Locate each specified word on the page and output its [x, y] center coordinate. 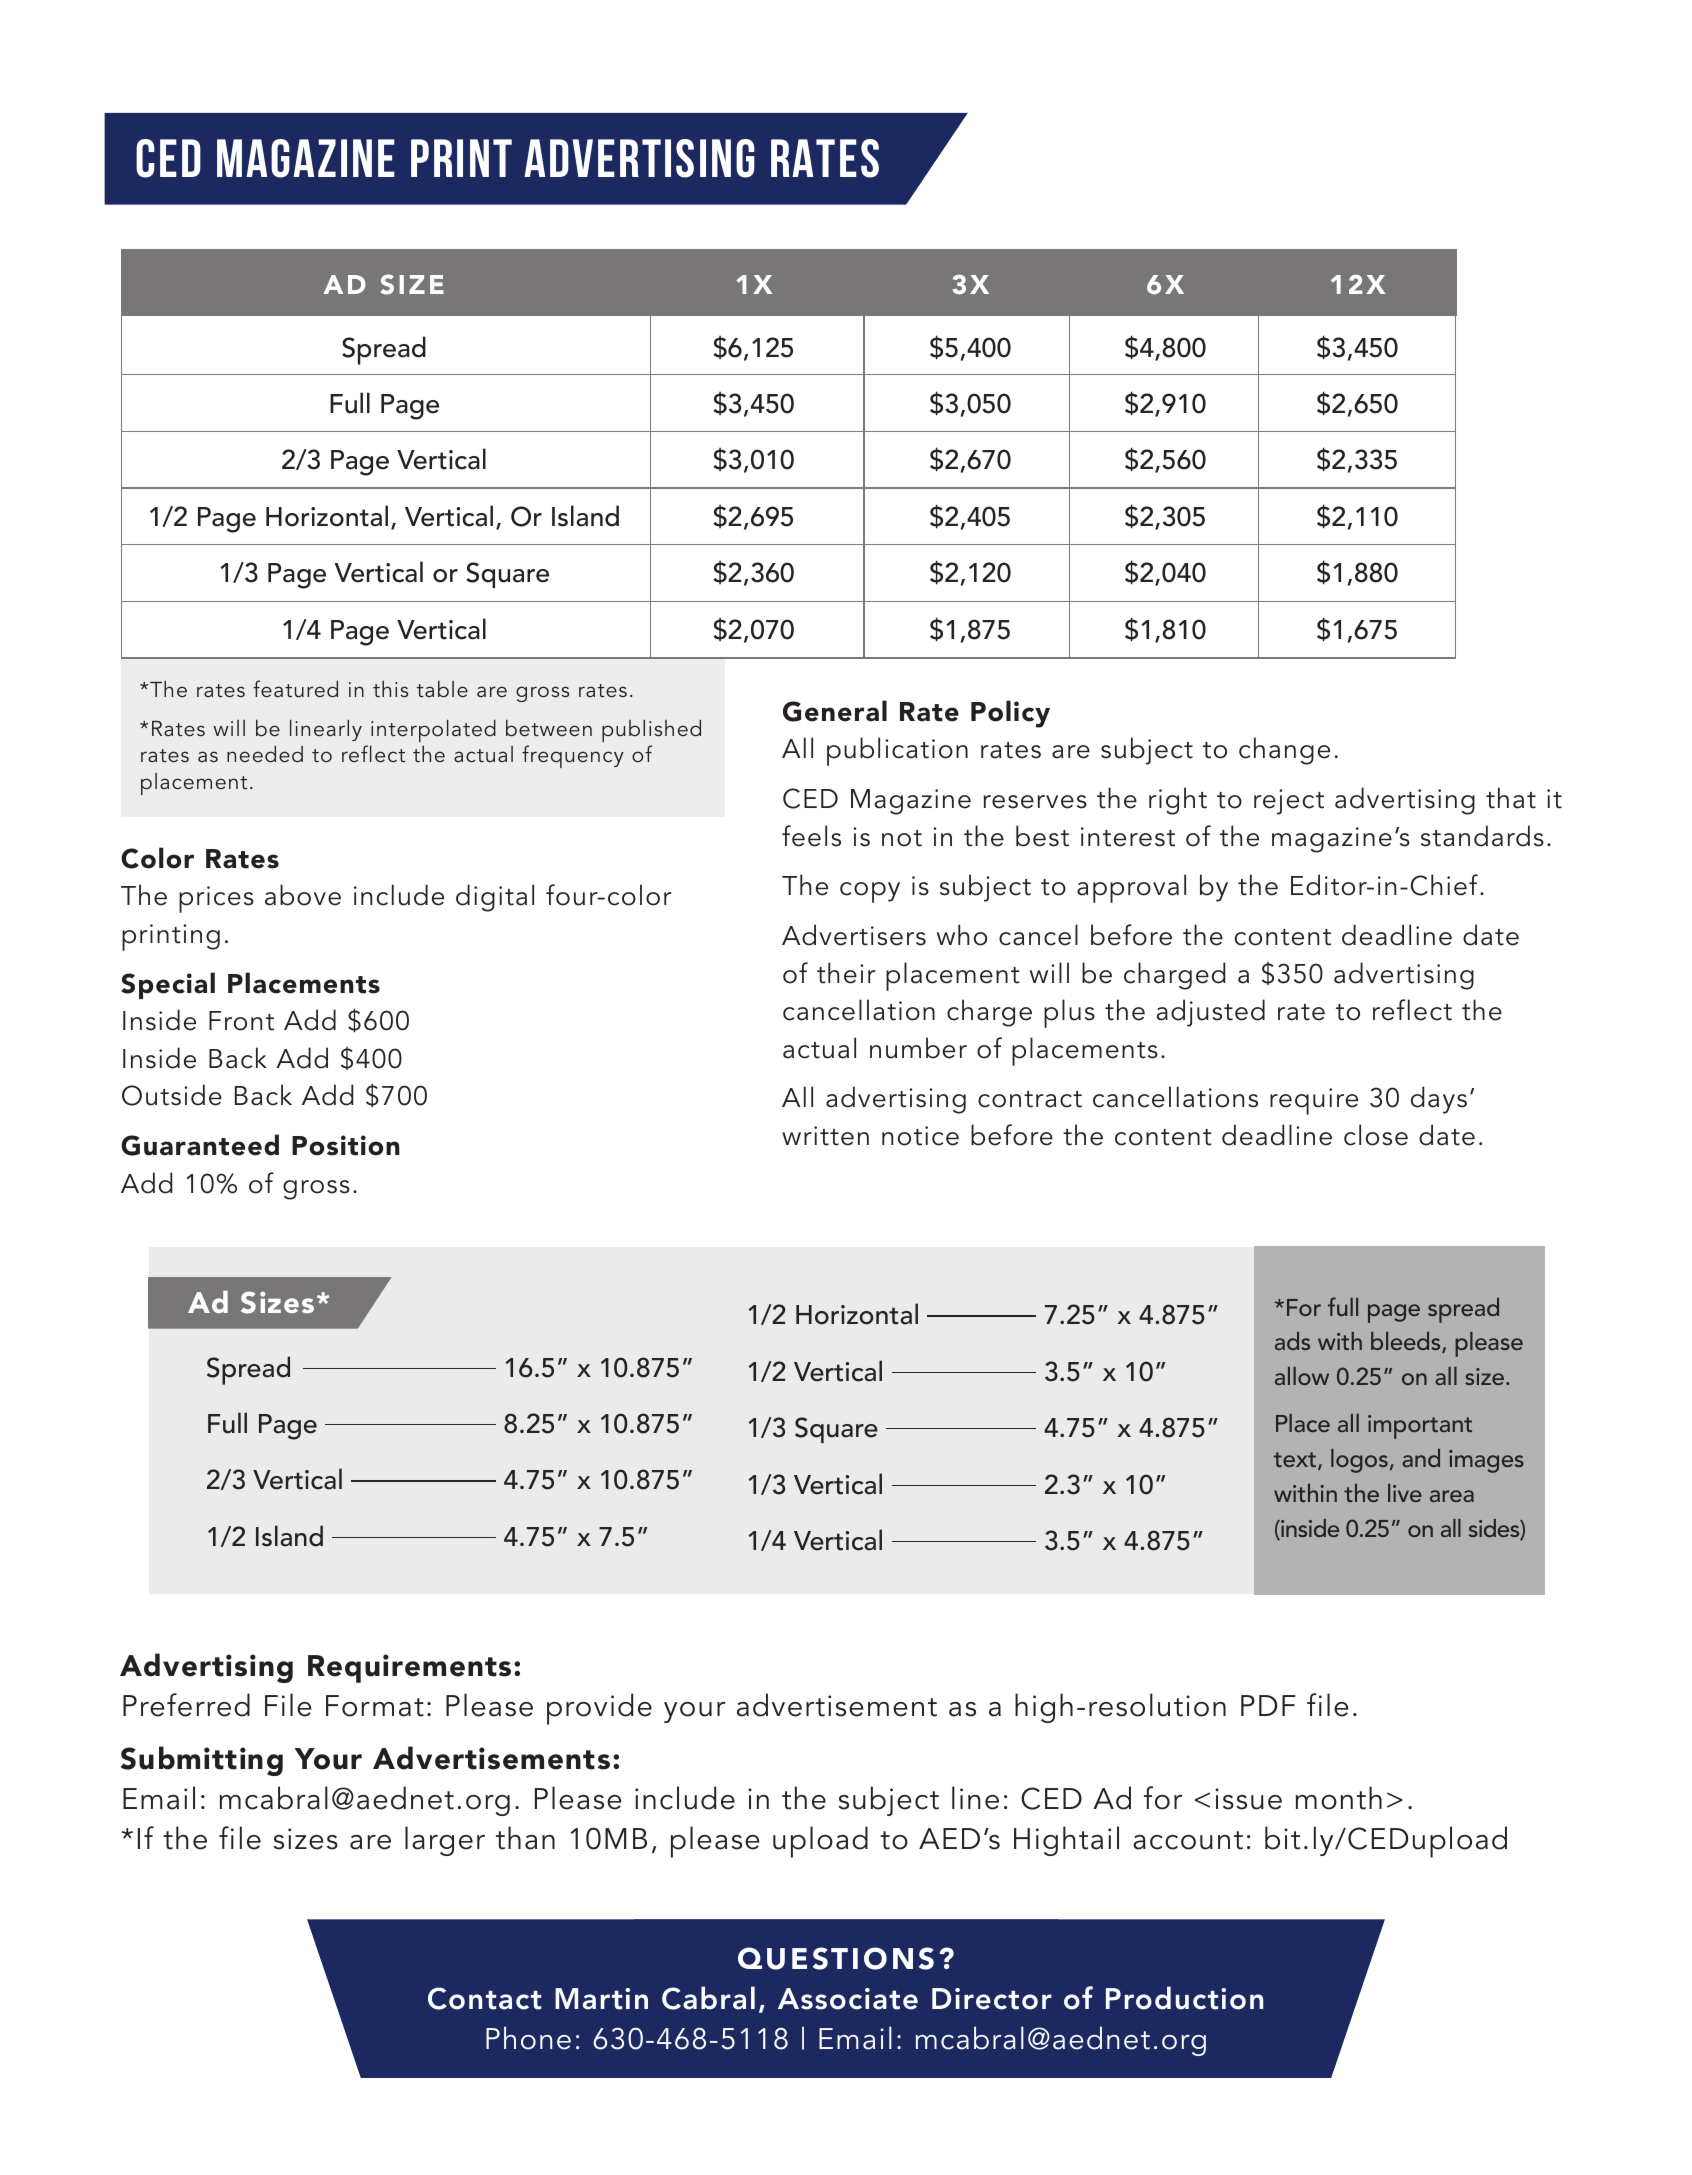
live [1405, 1493]
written [825, 1136]
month [1339, 1798]
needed [265, 753]
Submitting [202, 1761]
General [835, 711]
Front [241, 1021]
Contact [484, 1998]
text [1295, 1459]
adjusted [1211, 1013]
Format [375, 1706]
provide [599, 1709]
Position [346, 1145]
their [846, 973]
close [1376, 1135]
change [1284, 751]
